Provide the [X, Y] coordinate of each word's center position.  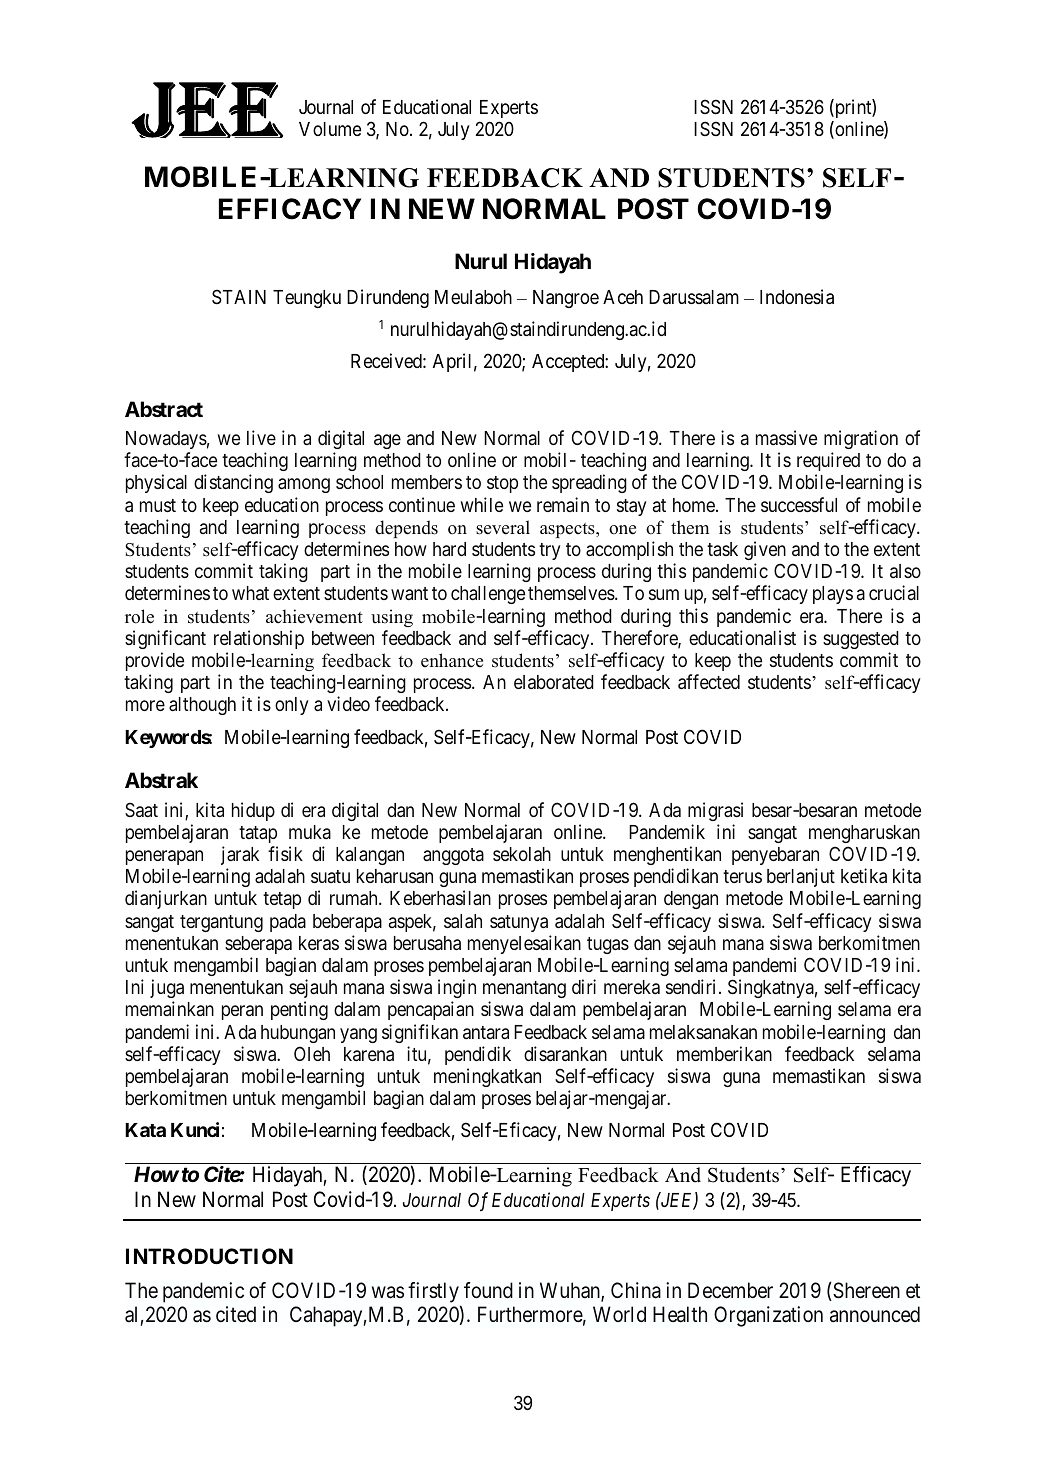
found [488, 1290]
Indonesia [797, 297]
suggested [861, 640]
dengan [691, 900]
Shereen [865, 1291]
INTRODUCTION [209, 1256]
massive [786, 437]
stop [502, 484]
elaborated [554, 682]
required [828, 461]
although [202, 706]
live [261, 437]
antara [486, 1032]
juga [167, 988]
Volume [330, 129]
